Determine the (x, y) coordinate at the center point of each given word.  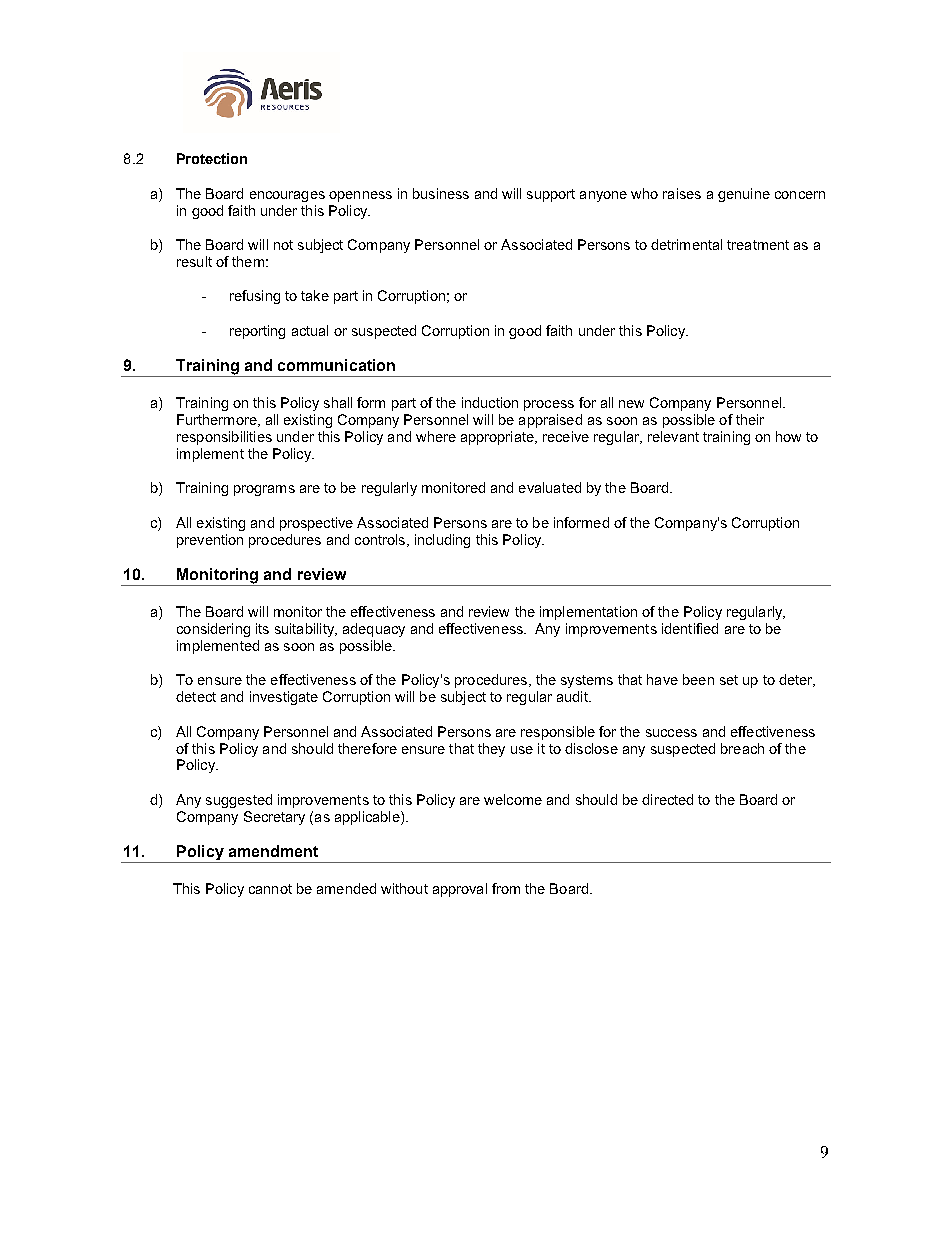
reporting (257, 332)
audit (573, 696)
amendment (273, 851)
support (551, 195)
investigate (284, 698)
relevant (673, 436)
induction (490, 402)
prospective (316, 524)
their (750, 419)
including (442, 541)
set (729, 680)
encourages (287, 196)
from (506, 888)
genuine (744, 195)
